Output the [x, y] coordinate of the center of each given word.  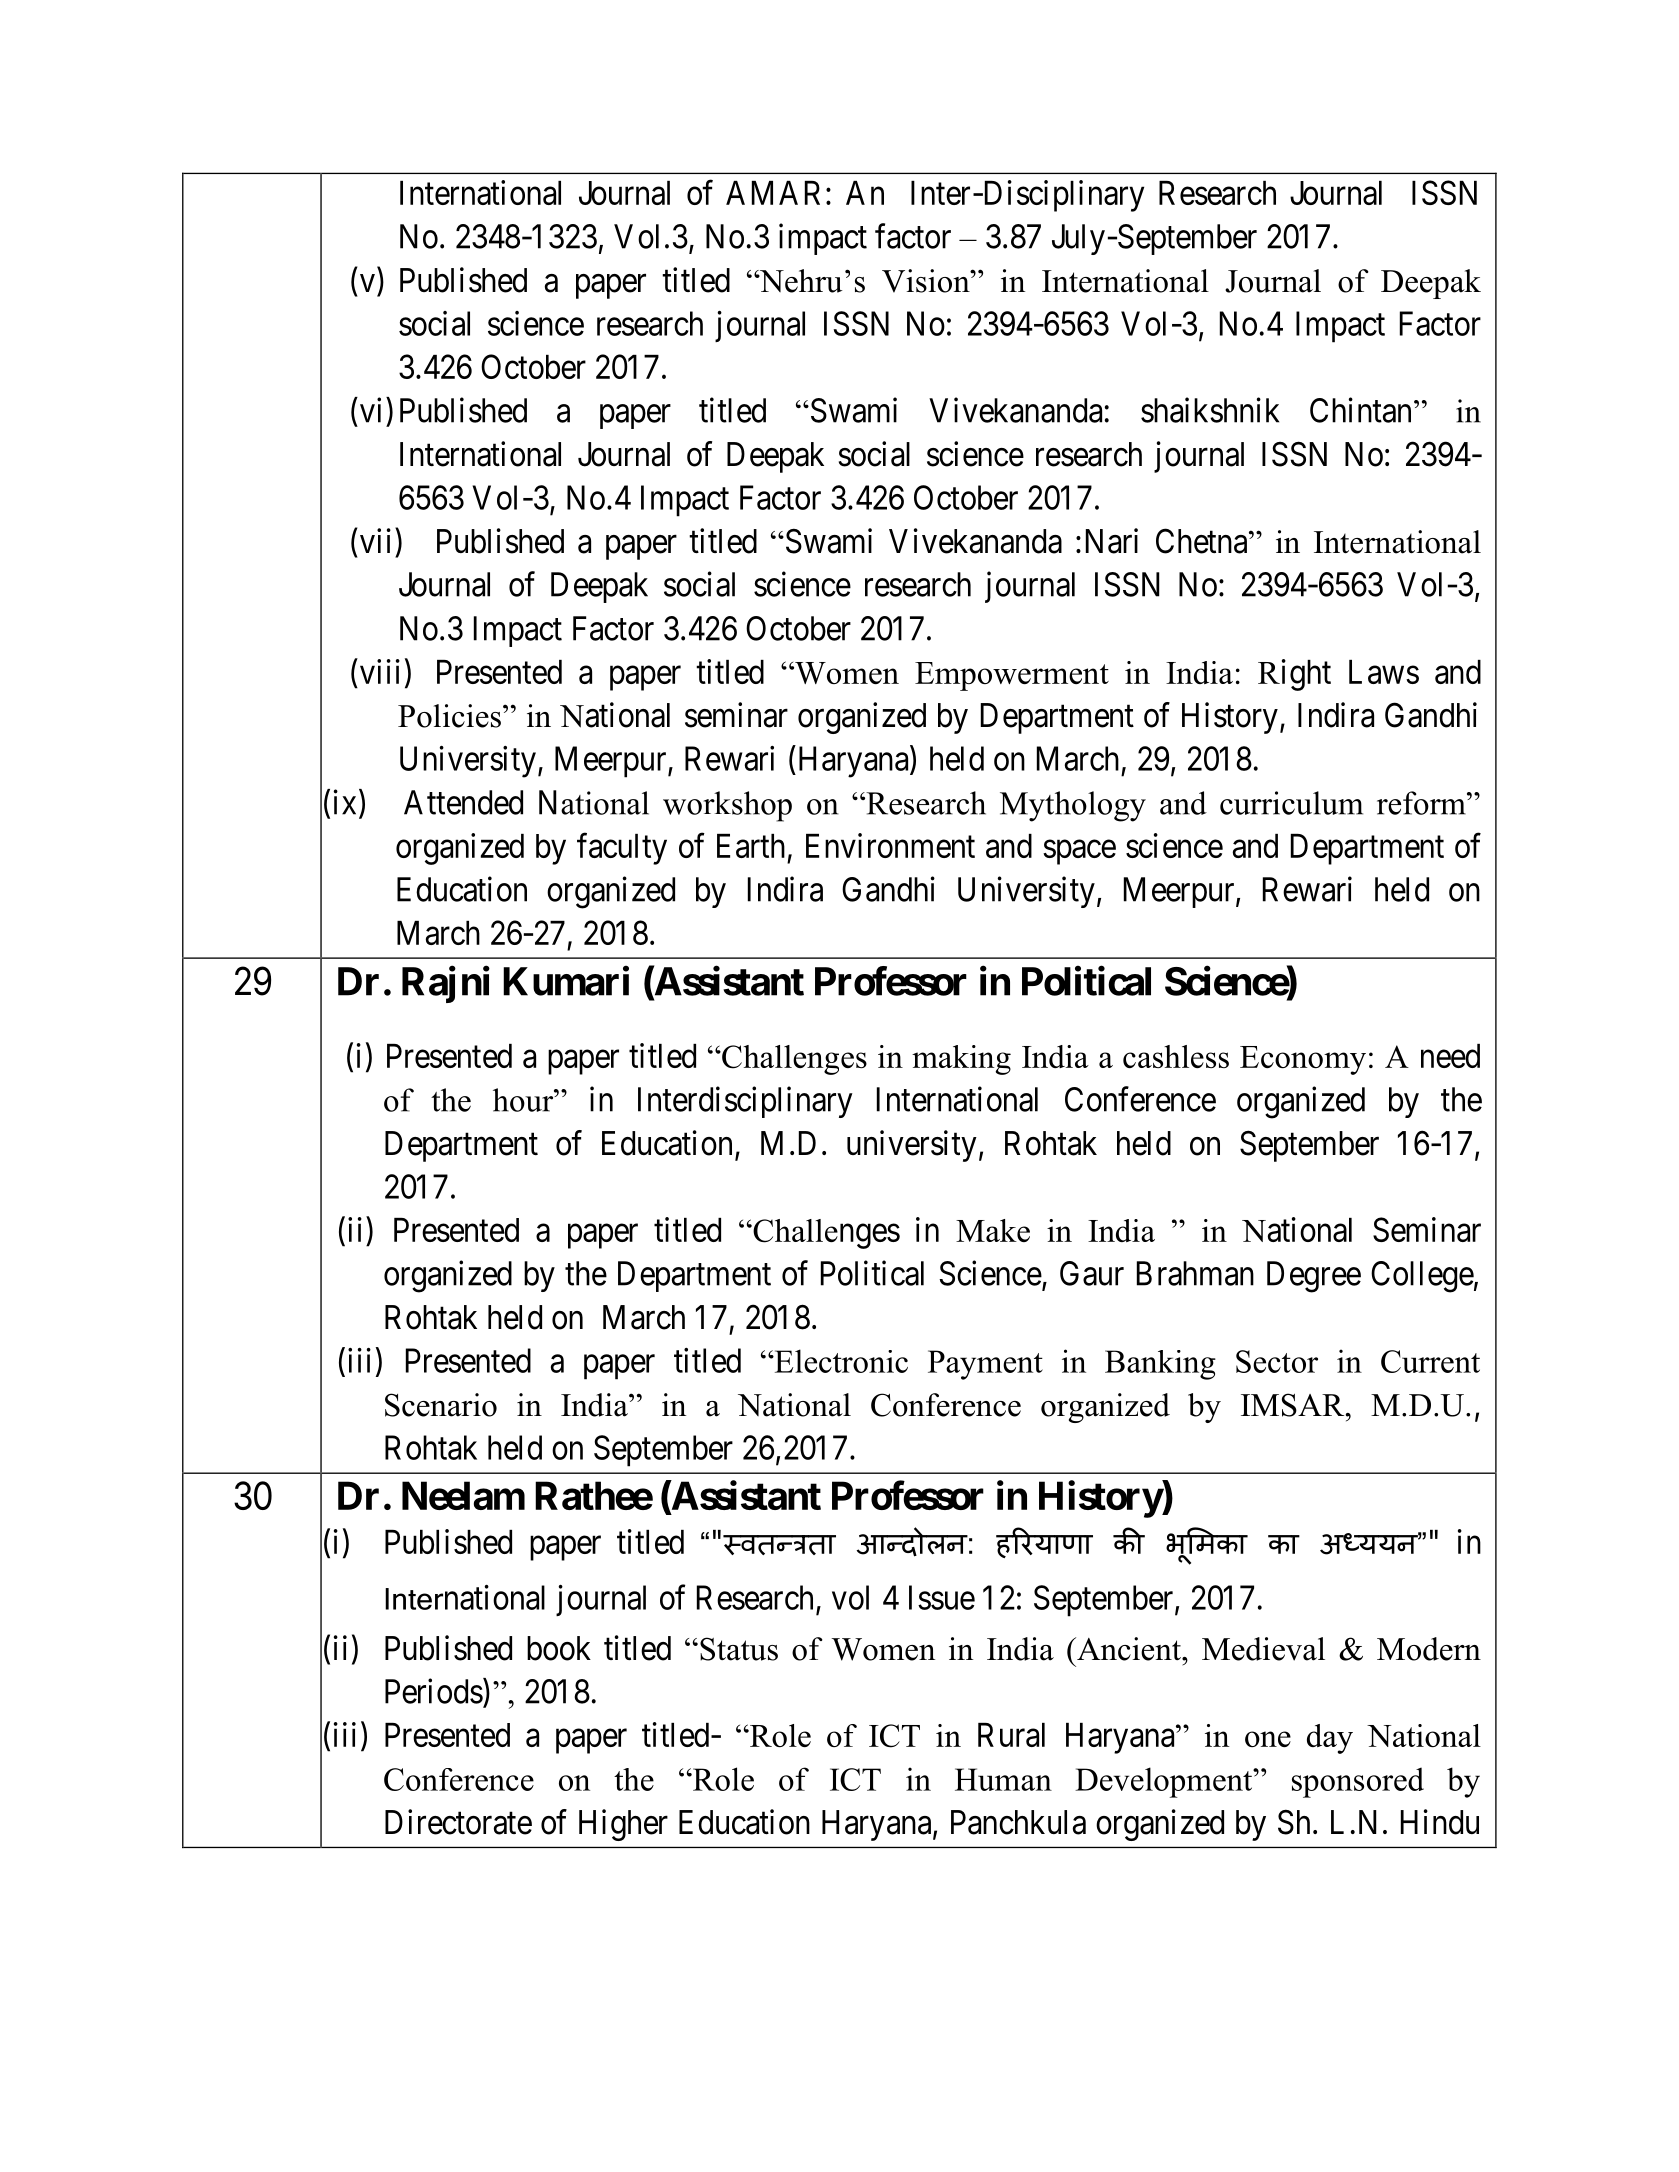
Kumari [566, 981]
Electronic [840, 1361]
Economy [1303, 1060]
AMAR [773, 193]
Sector [1277, 1361]
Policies [449, 716]
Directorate [458, 1822]
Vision [927, 281]
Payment [985, 1365]
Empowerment [1012, 676]
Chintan [1360, 410]
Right [1294, 675]
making [961, 1060]
